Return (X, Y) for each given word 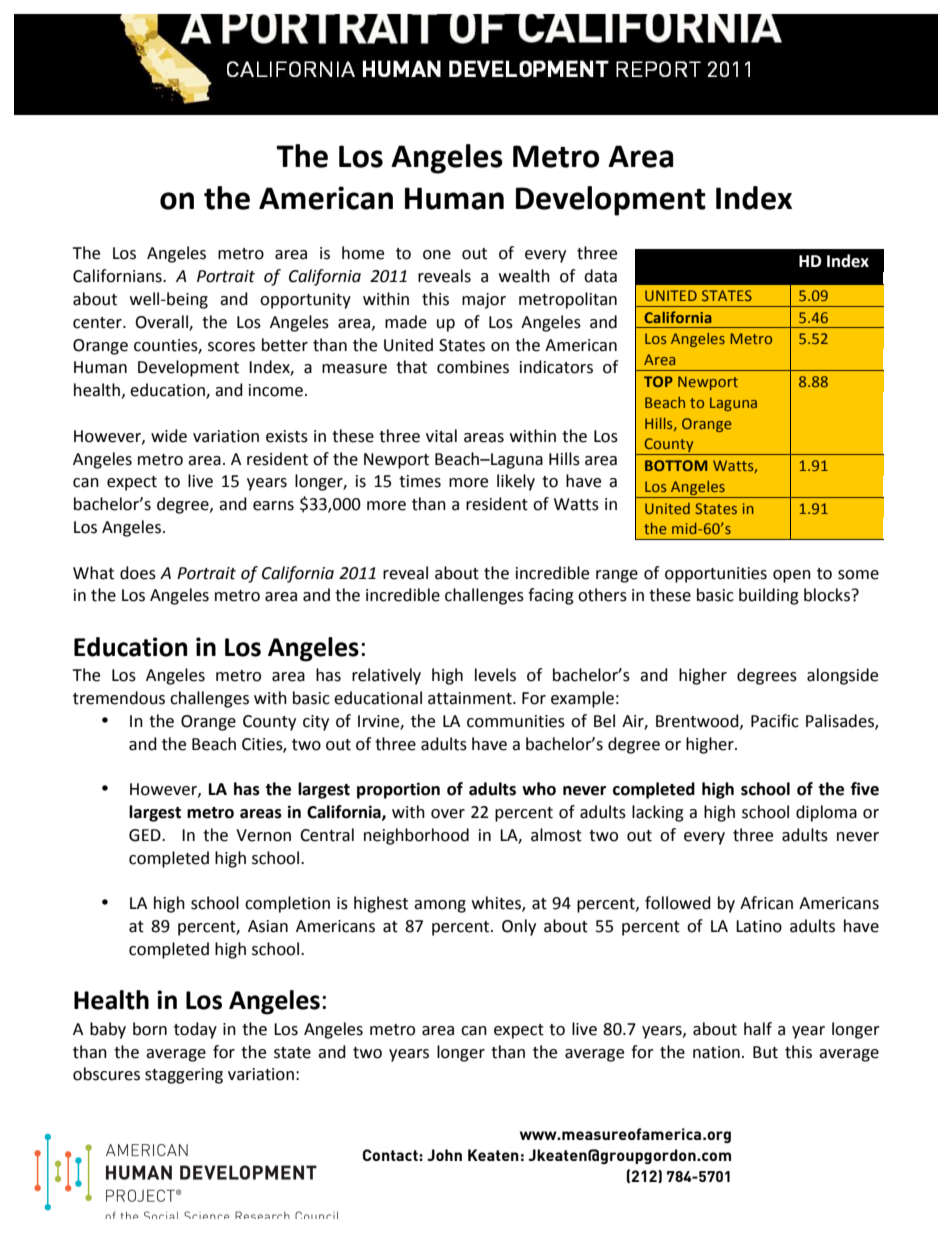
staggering (184, 1076)
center (98, 323)
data (600, 276)
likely (516, 482)
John (444, 1155)
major (484, 301)
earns (273, 506)
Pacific (775, 721)
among (440, 906)
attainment (471, 698)
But (765, 1052)
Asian (268, 926)
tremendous (119, 698)
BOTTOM (676, 465)
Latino (759, 926)
